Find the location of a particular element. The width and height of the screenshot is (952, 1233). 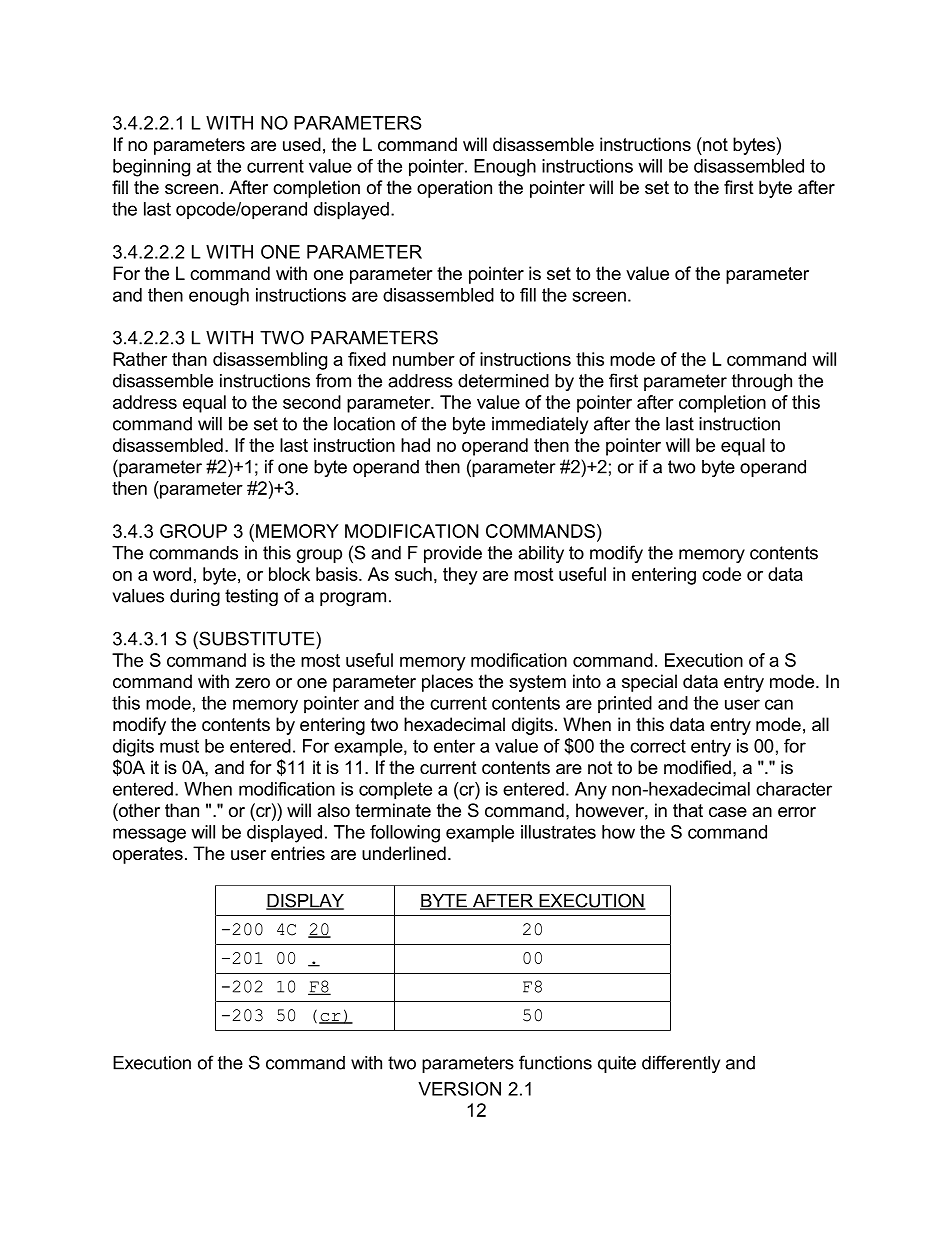

special is located at coordinates (649, 683).
